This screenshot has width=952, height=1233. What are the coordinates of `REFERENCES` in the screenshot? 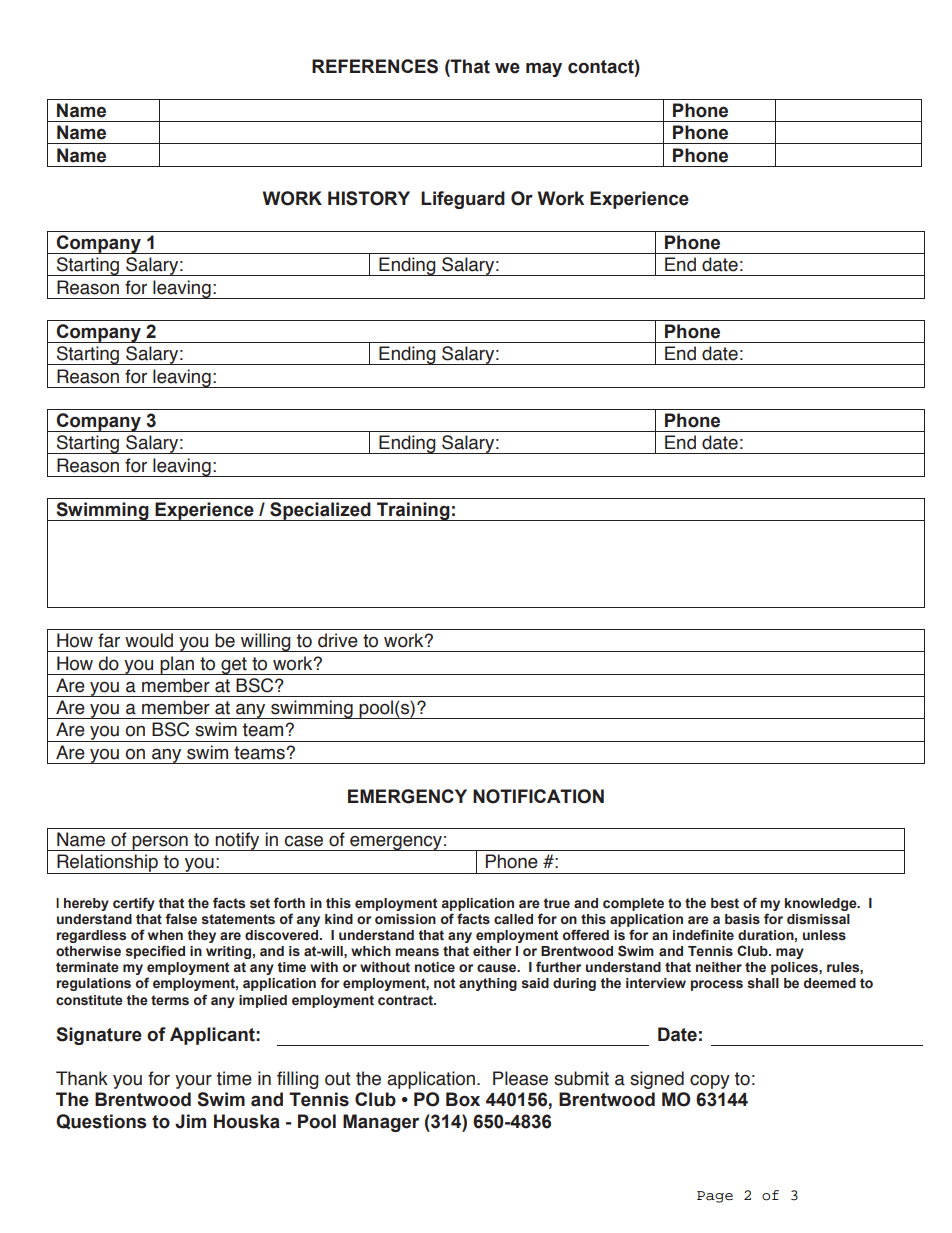 It's located at (375, 66).
